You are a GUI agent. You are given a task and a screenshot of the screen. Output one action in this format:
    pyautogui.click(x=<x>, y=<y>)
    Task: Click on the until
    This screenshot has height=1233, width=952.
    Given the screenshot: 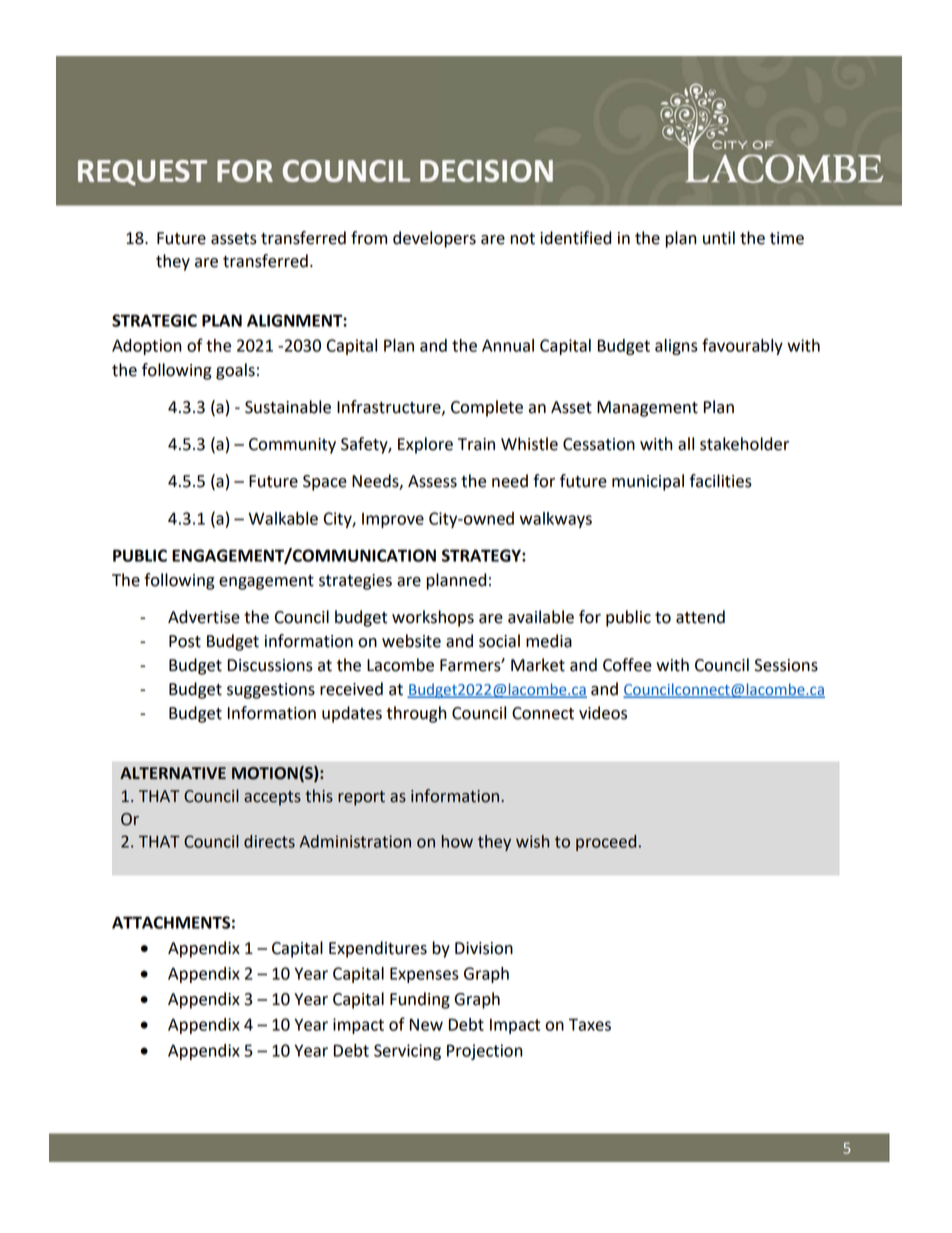 What is the action you would take?
    pyautogui.click(x=719, y=238)
